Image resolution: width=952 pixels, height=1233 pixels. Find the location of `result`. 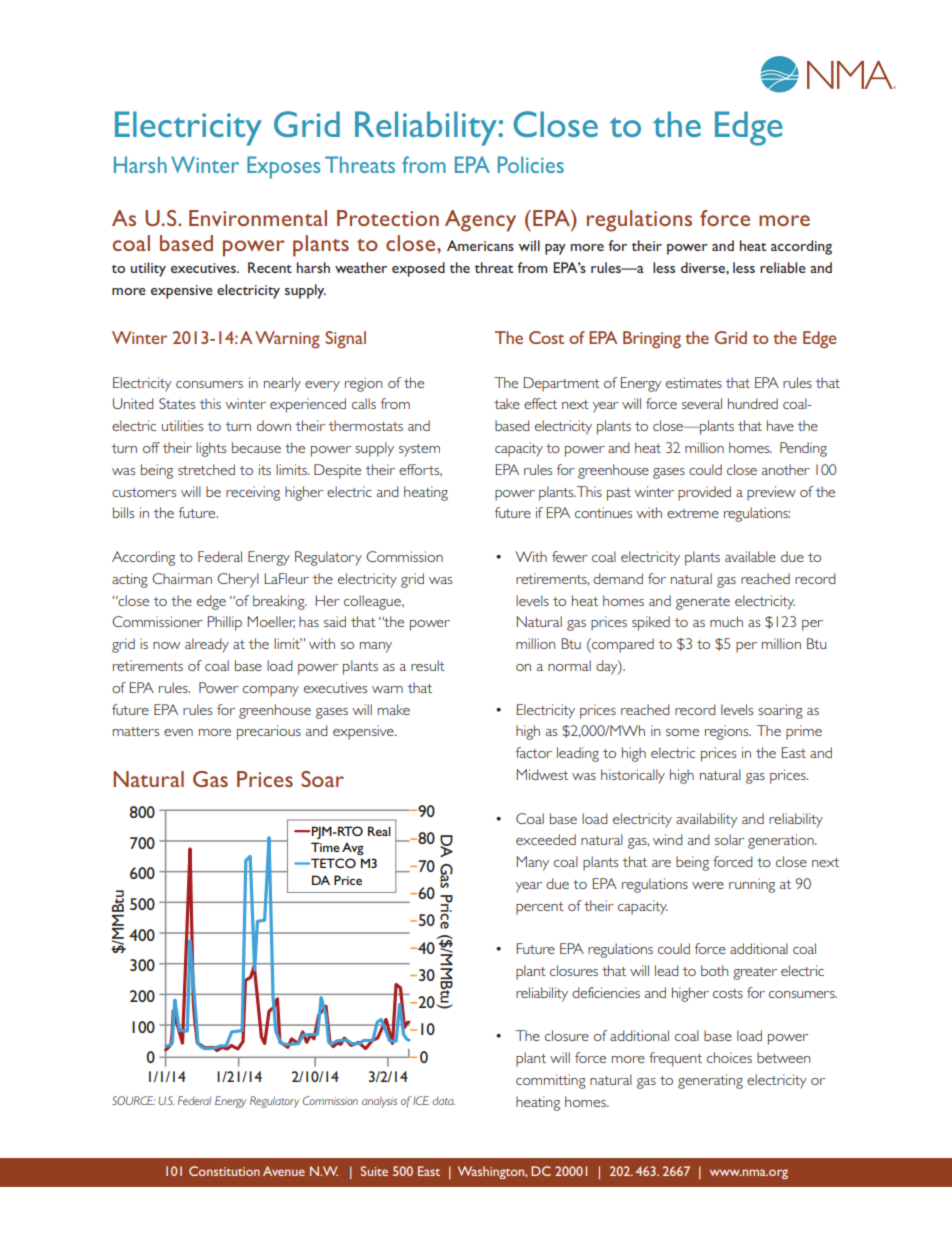

result is located at coordinates (428, 665).
